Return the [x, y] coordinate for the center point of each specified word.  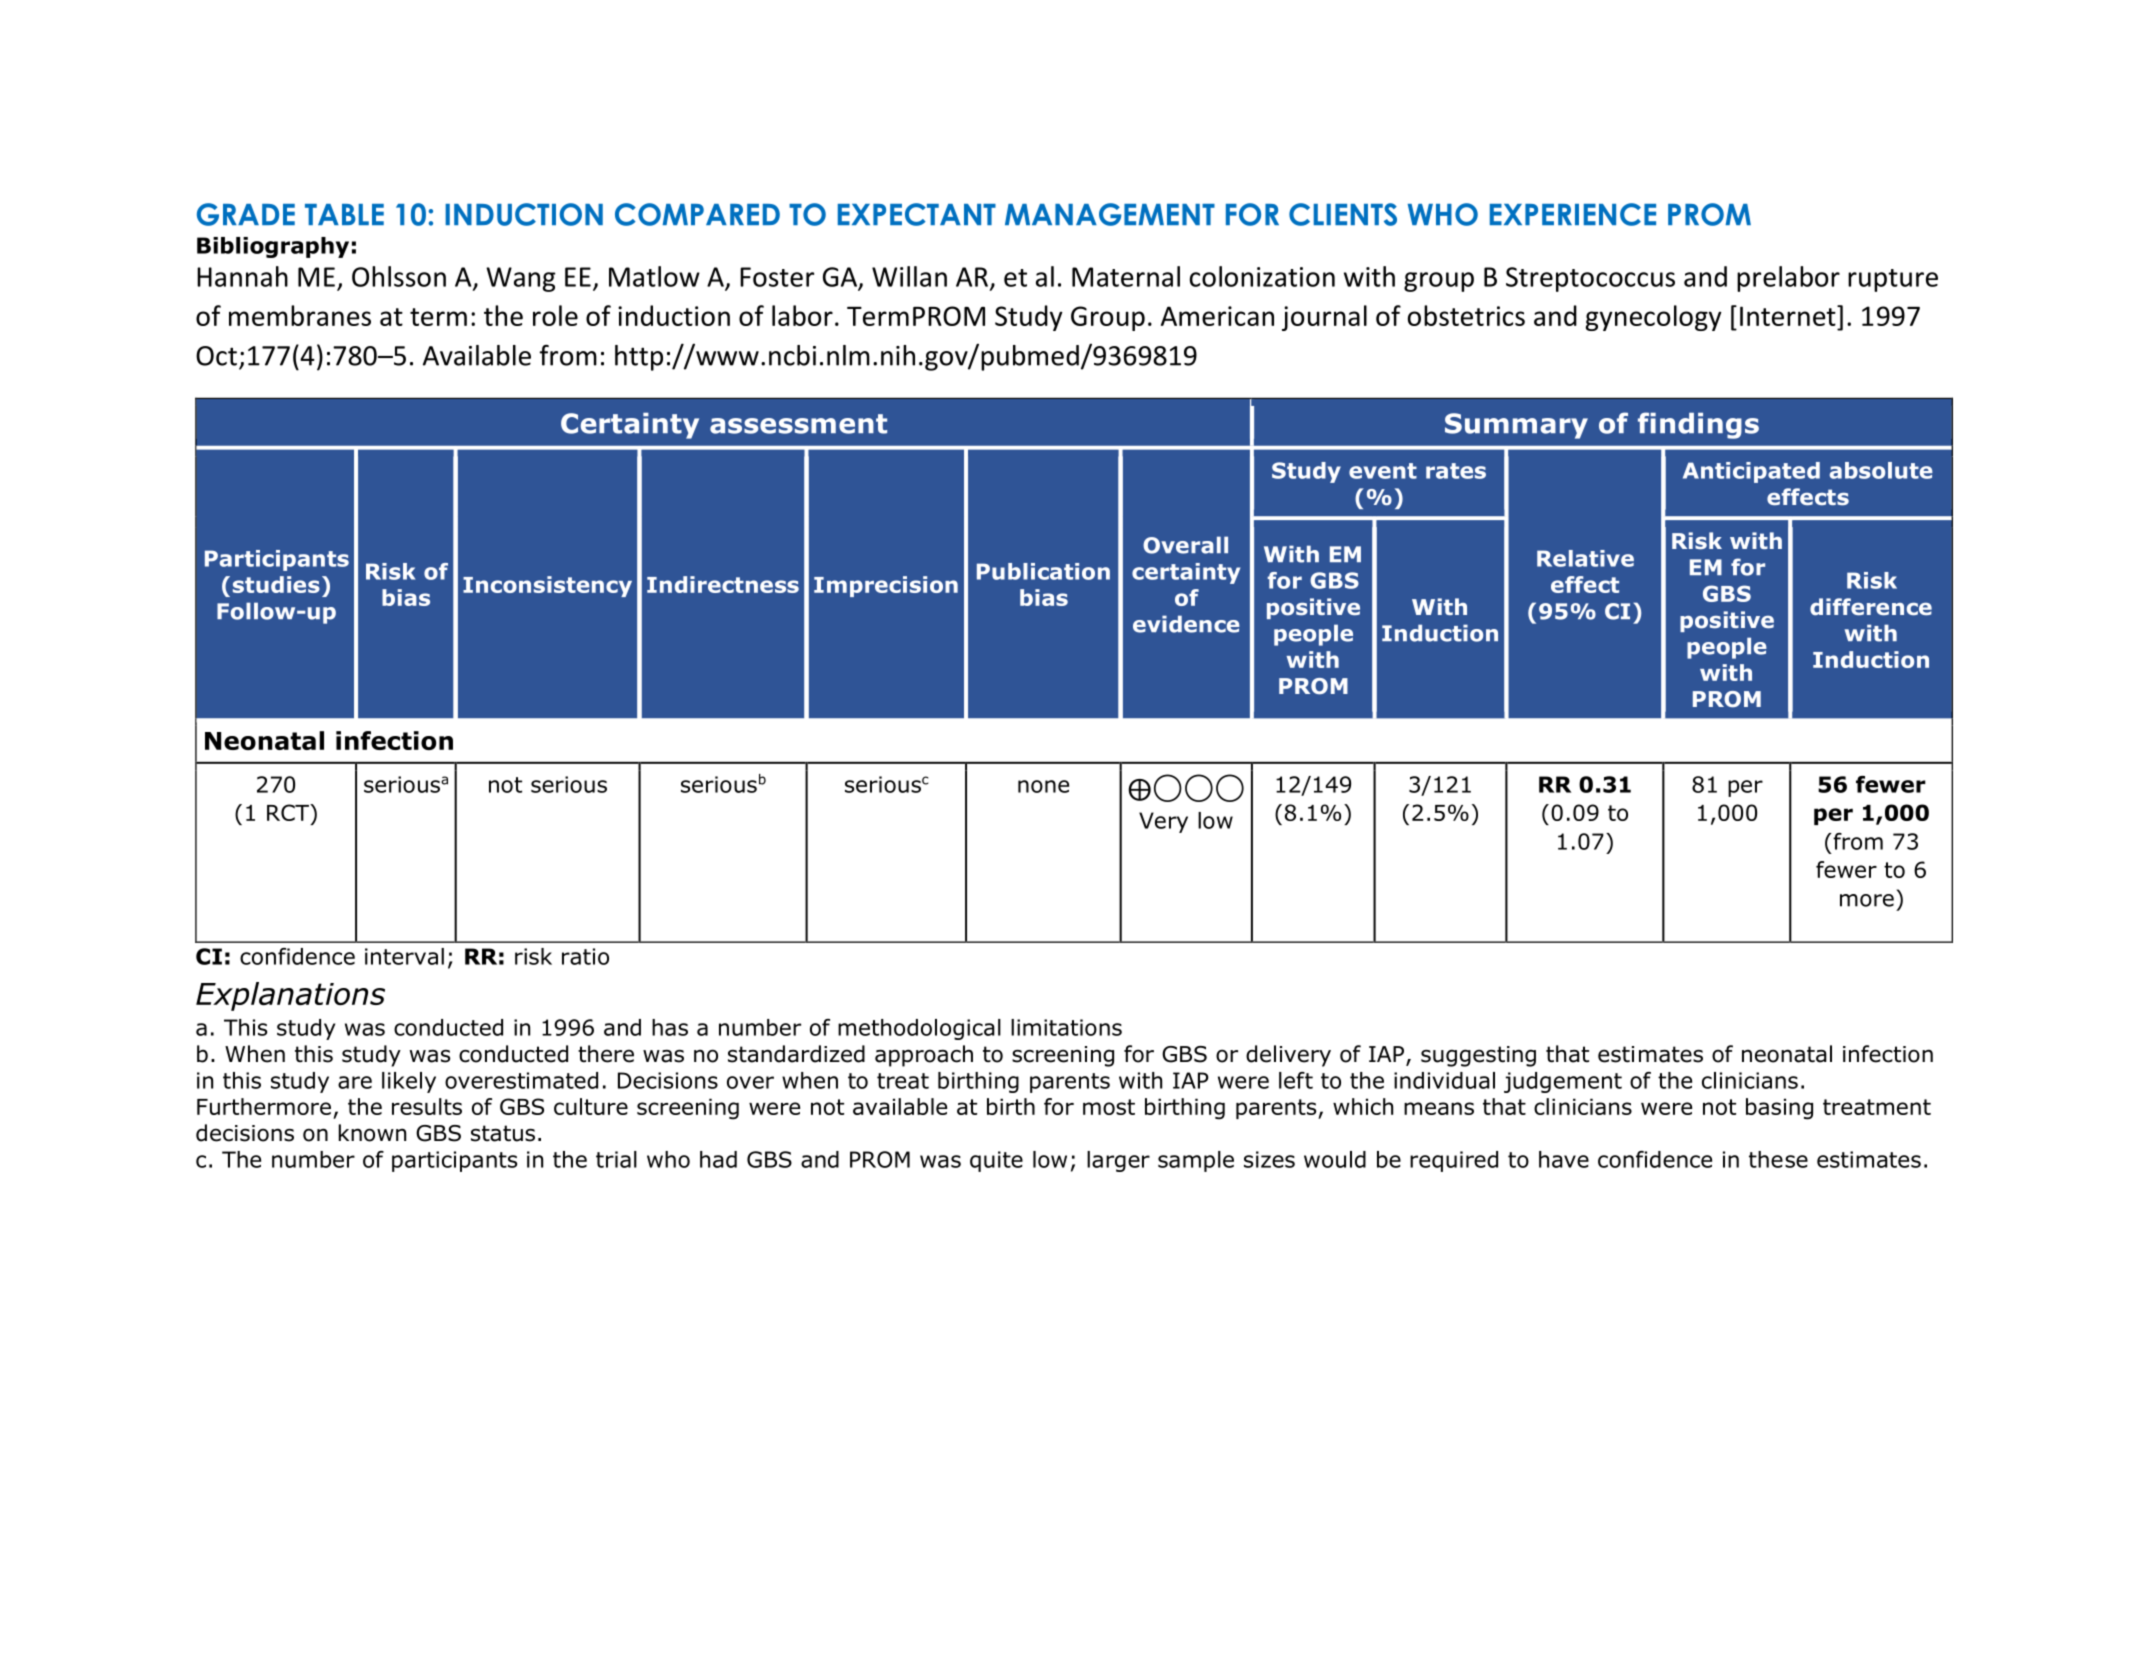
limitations [1066, 1027]
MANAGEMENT [1110, 214]
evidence [1186, 624]
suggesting [1478, 1056]
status [503, 1133]
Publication [1043, 571]
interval [404, 956]
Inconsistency [547, 586]
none [1043, 786]
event [1383, 471]
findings [1698, 425]
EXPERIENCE [1573, 214]
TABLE [344, 214]
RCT [289, 812]
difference [1871, 607]
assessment [798, 424]
